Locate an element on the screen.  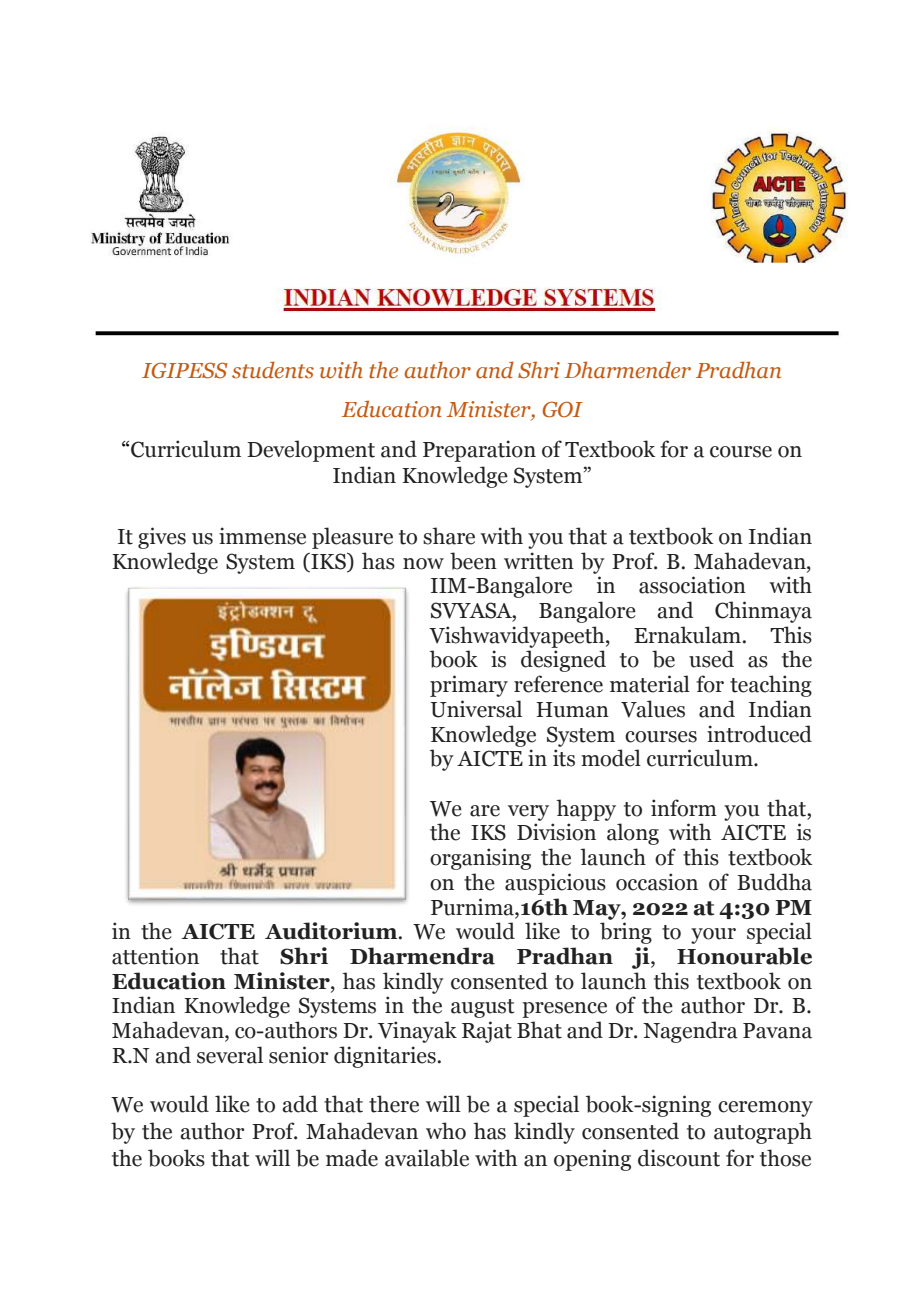
your is located at coordinates (713, 936).
